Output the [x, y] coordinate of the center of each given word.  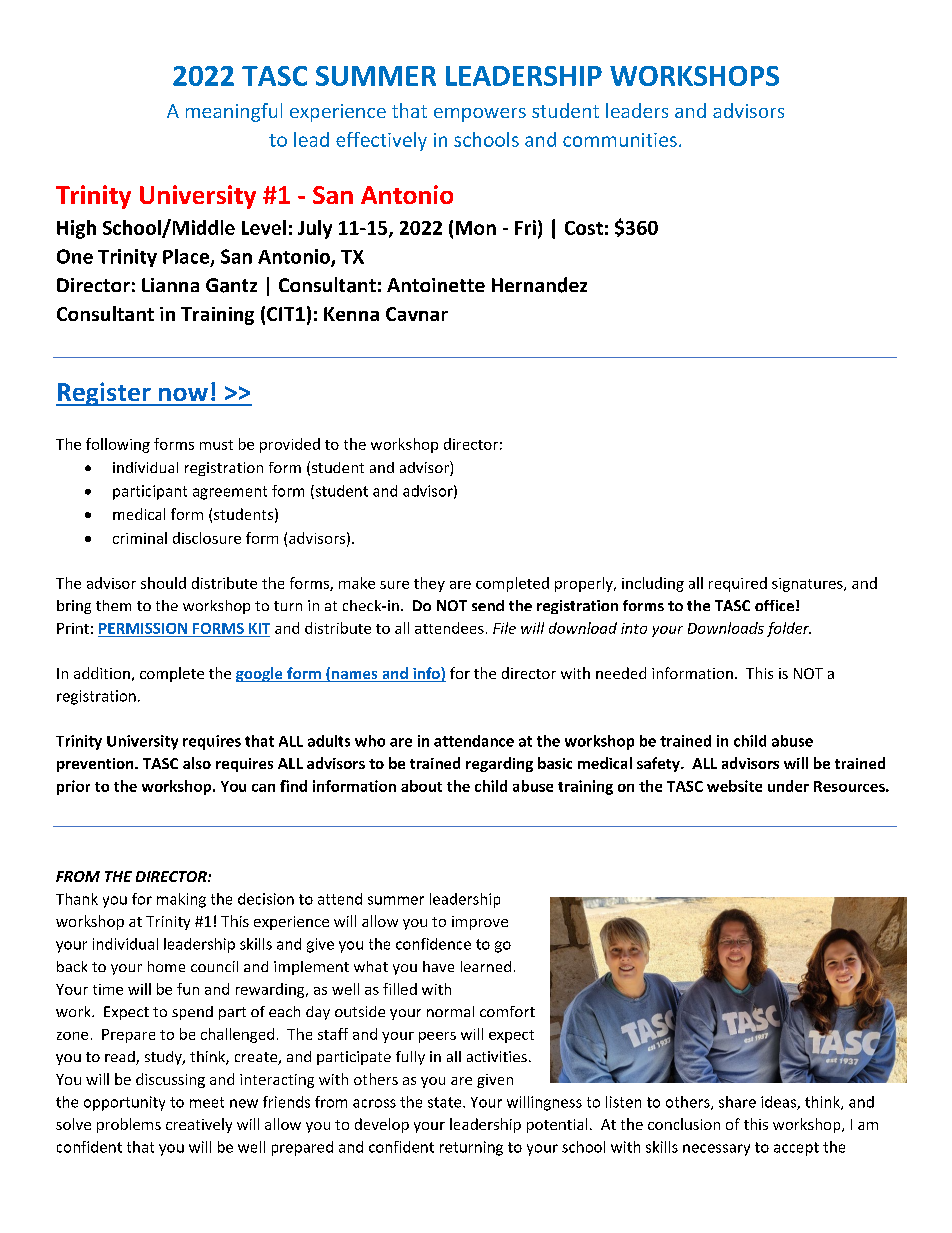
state [446, 1102]
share [737, 1102]
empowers [480, 115]
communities [620, 140]
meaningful [234, 112]
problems [129, 1125]
